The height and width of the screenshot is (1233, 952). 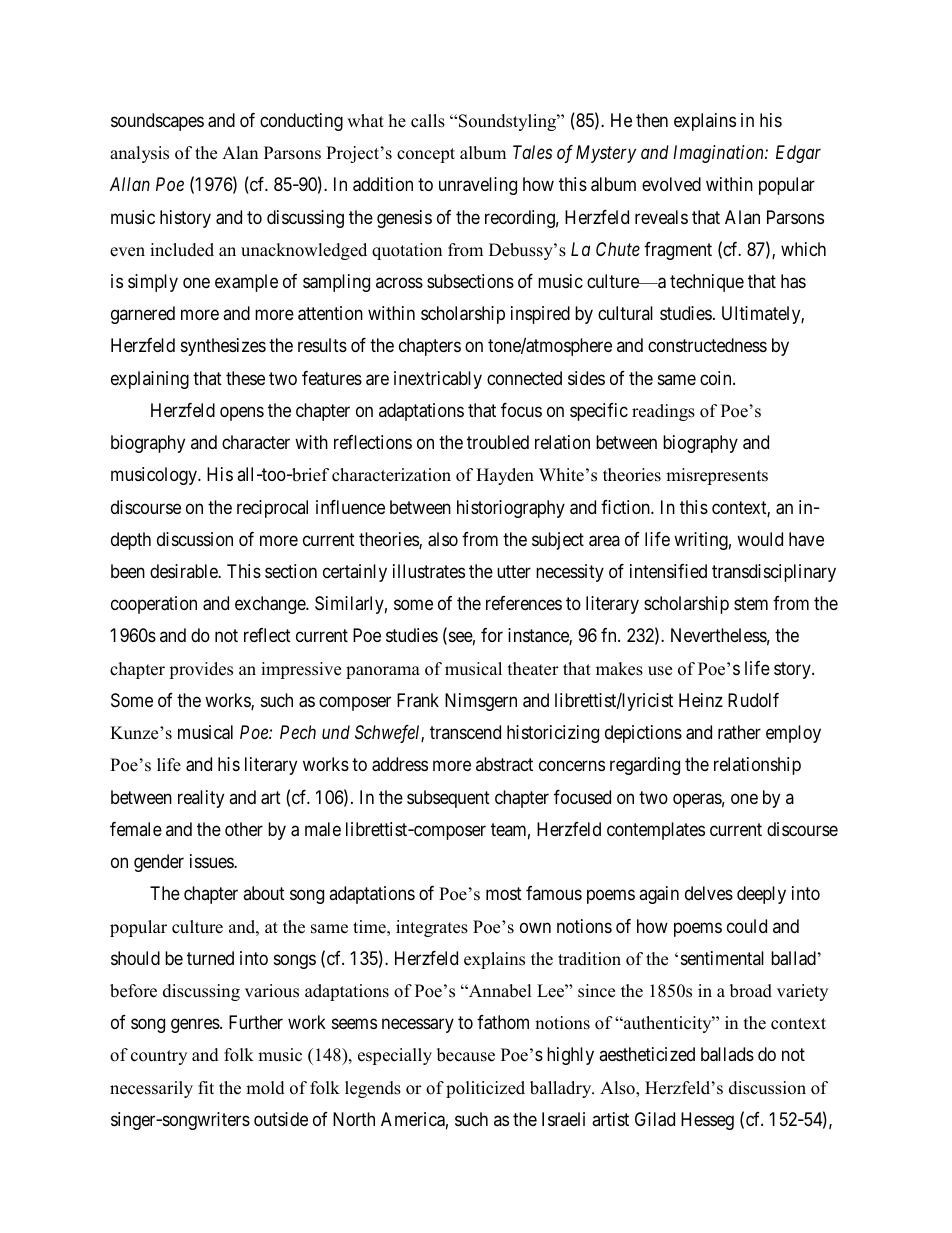 What do you see at coordinates (485, 1089) in the screenshot?
I see `politicized` at bounding box center [485, 1089].
